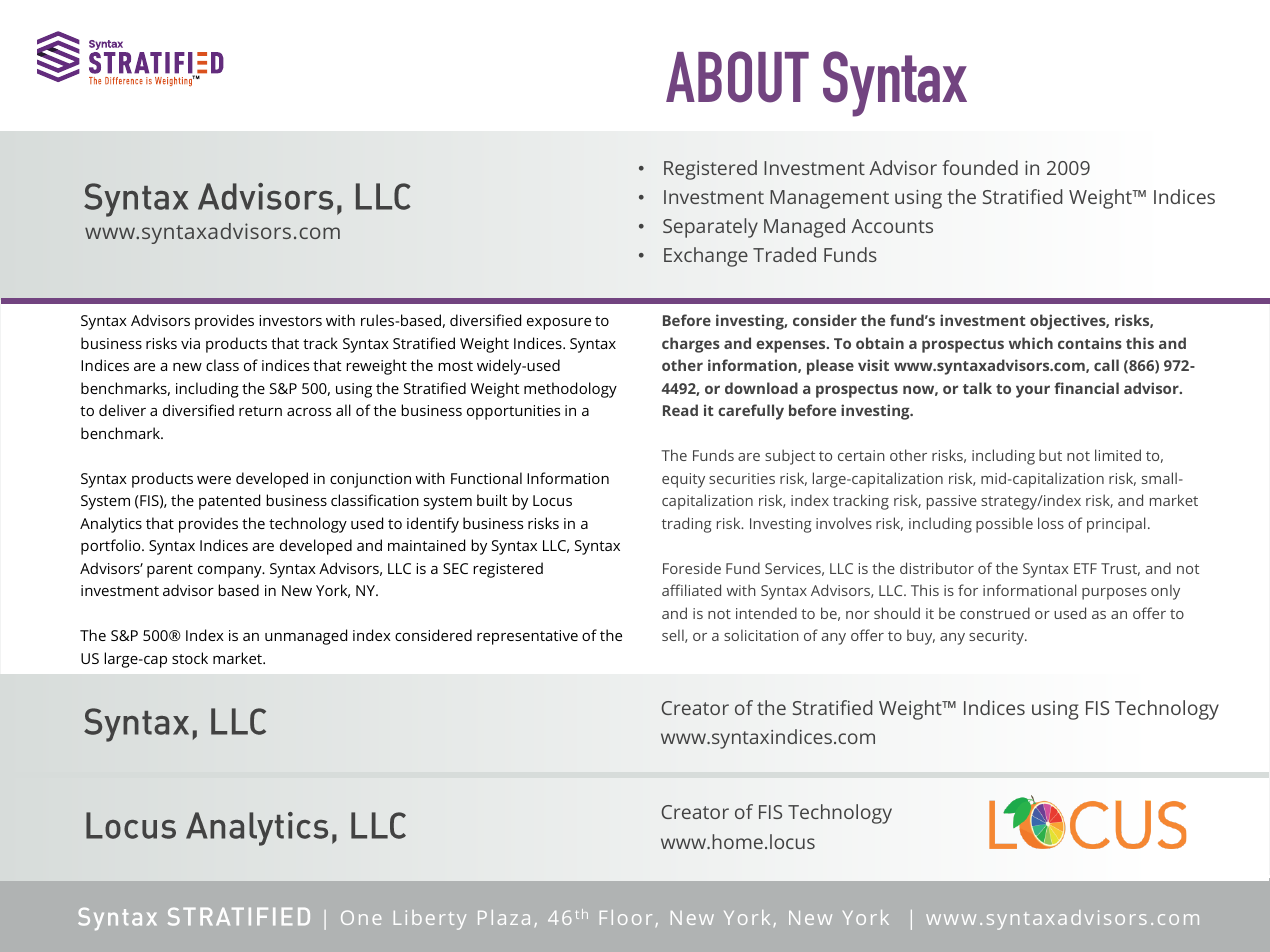 The image size is (1270, 952). Describe the element at coordinates (361, 917) in the image. I see `One` at that location.
